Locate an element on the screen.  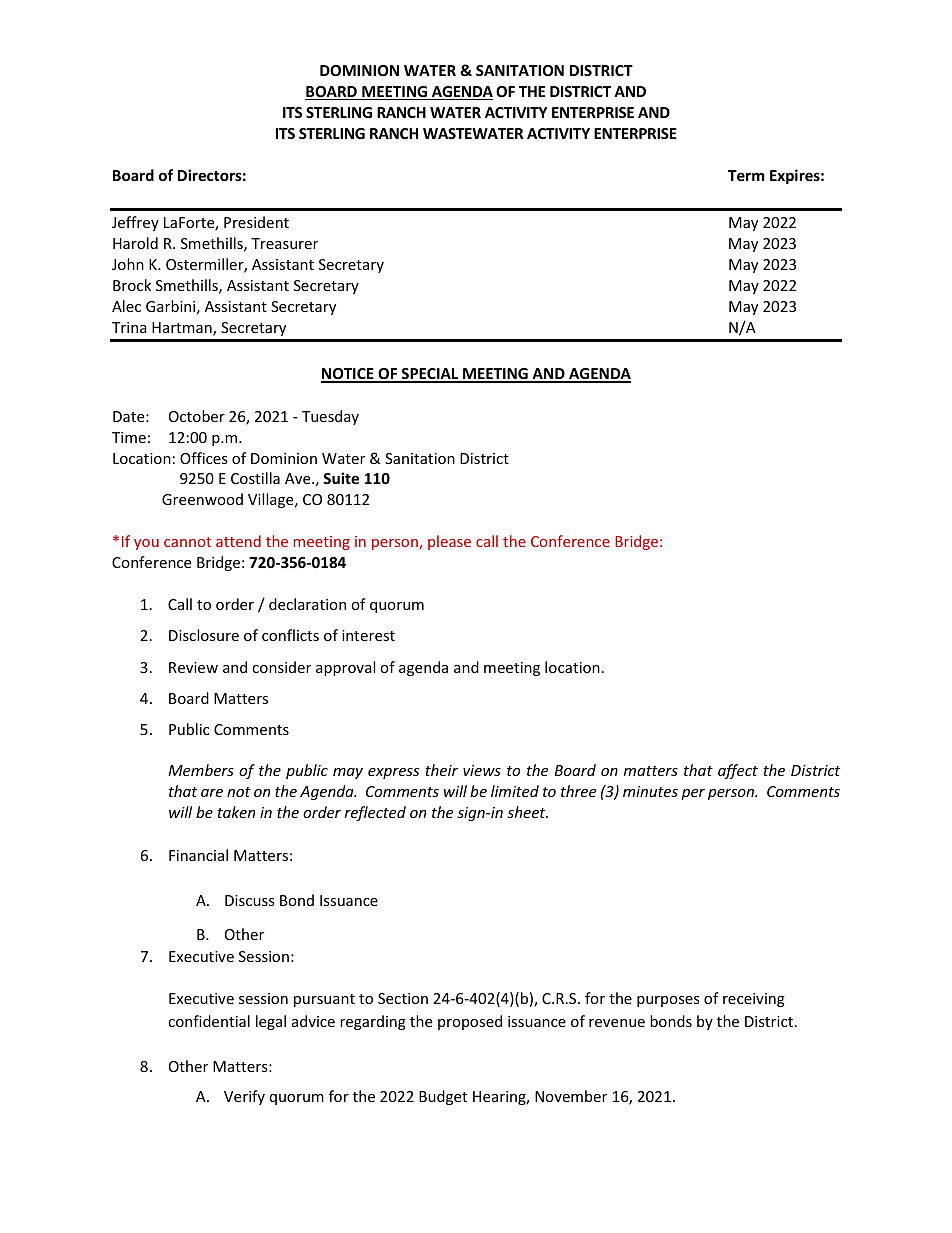
affect is located at coordinates (738, 771).
